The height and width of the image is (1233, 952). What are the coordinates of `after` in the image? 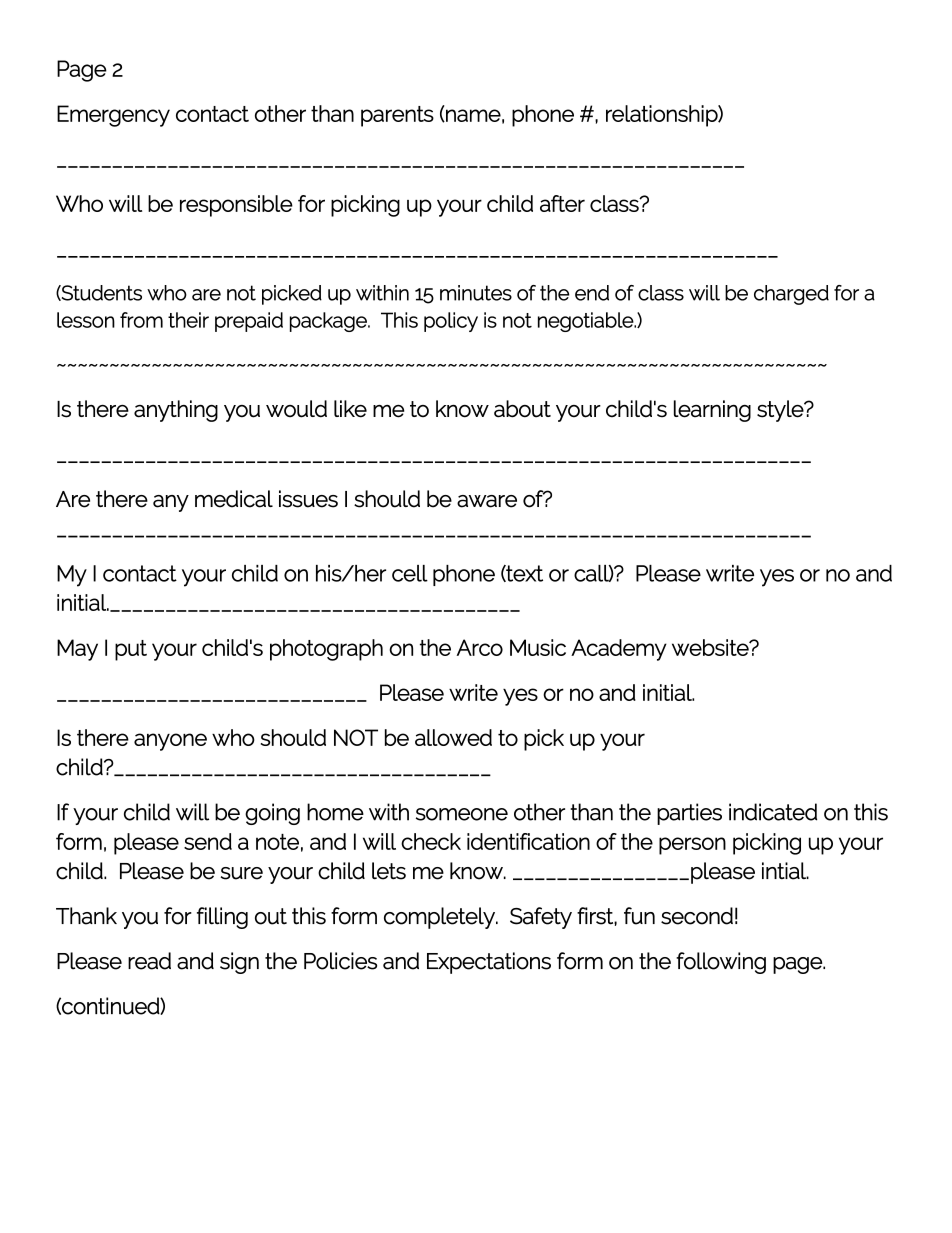 It's located at (562, 203).
